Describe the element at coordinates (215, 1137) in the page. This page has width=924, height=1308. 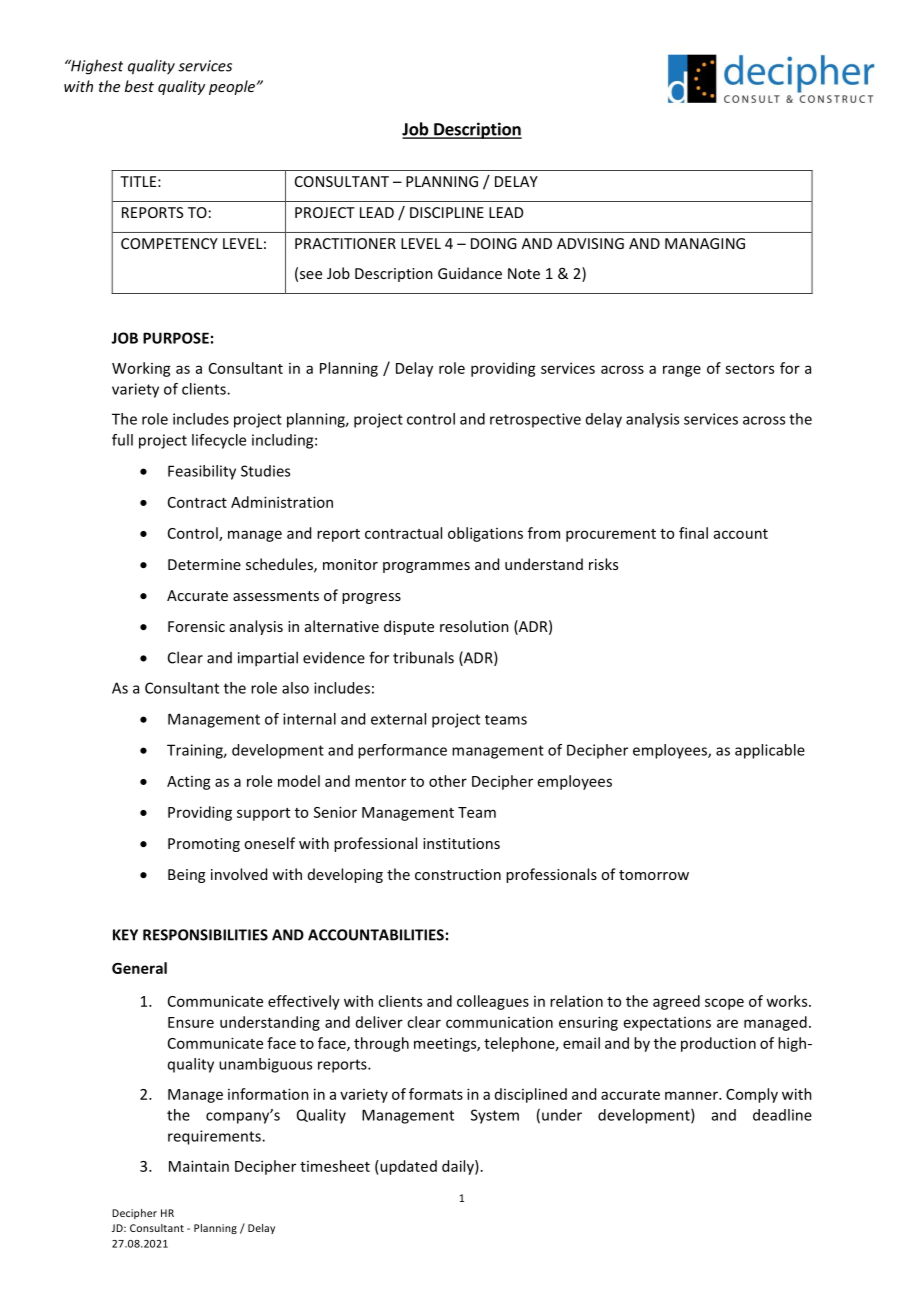
I see `requirements` at that location.
